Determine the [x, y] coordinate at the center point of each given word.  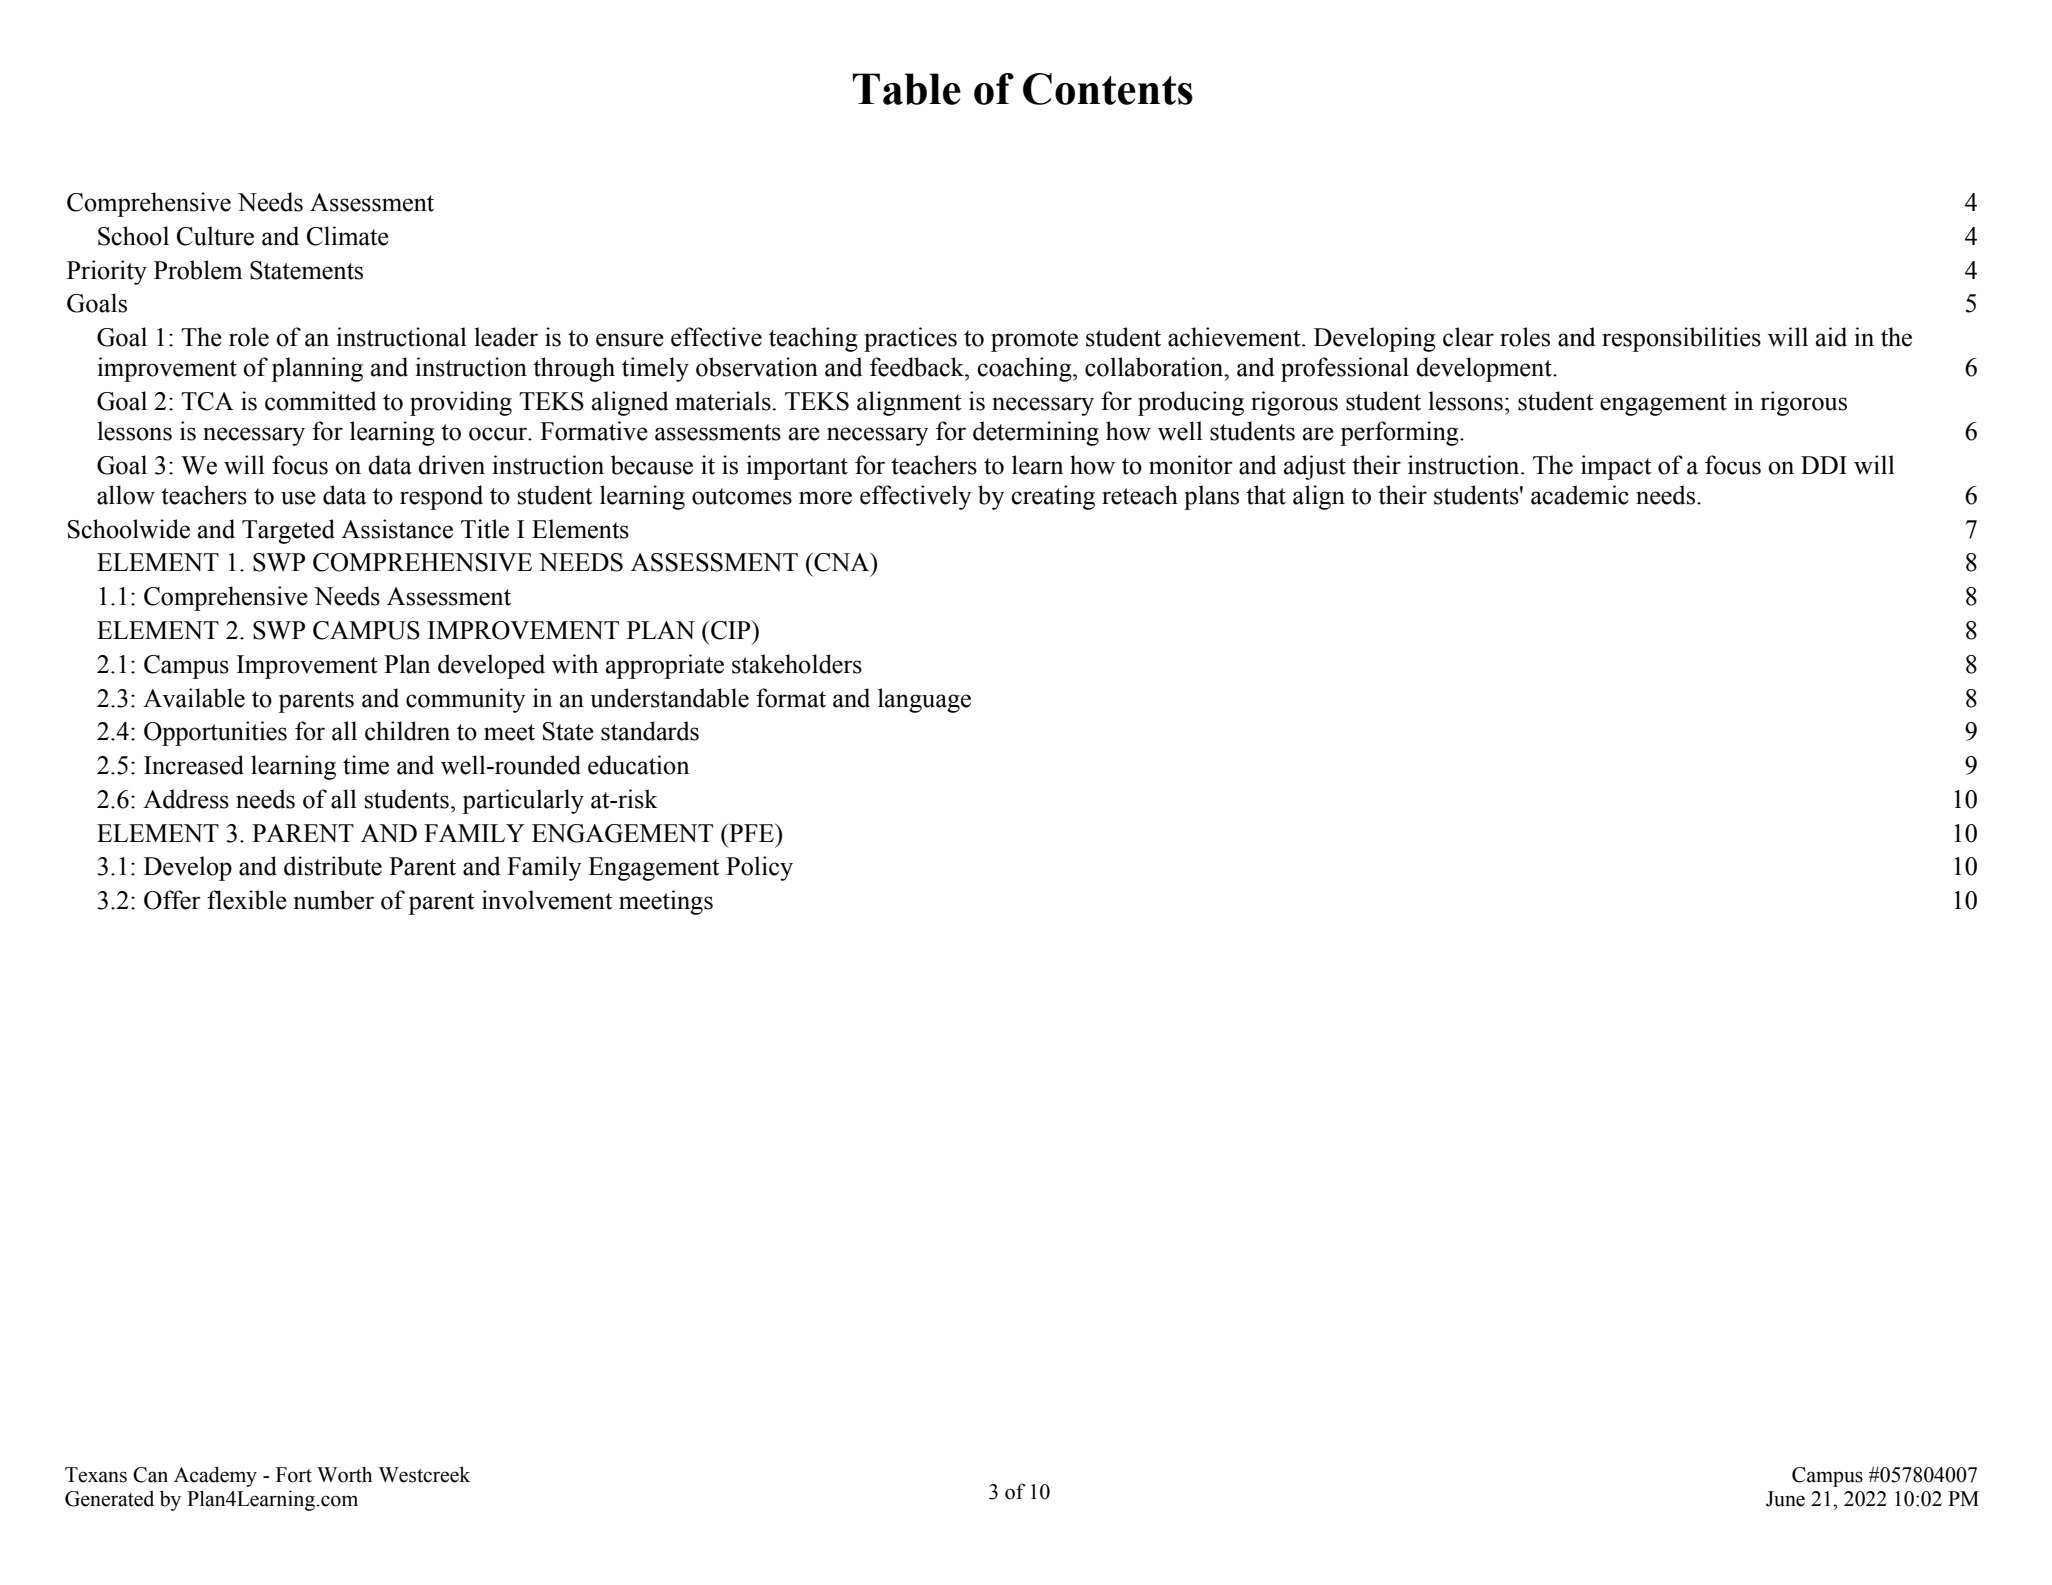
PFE [751, 833]
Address [186, 799]
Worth [344, 1474]
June [1785, 1499]
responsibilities [1681, 339]
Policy [759, 868]
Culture [215, 236]
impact [1616, 467]
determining [1036, 433]
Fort [294, 1475]
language [924, 700]
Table [907, 89]
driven [451, 465]
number [334, 900]
